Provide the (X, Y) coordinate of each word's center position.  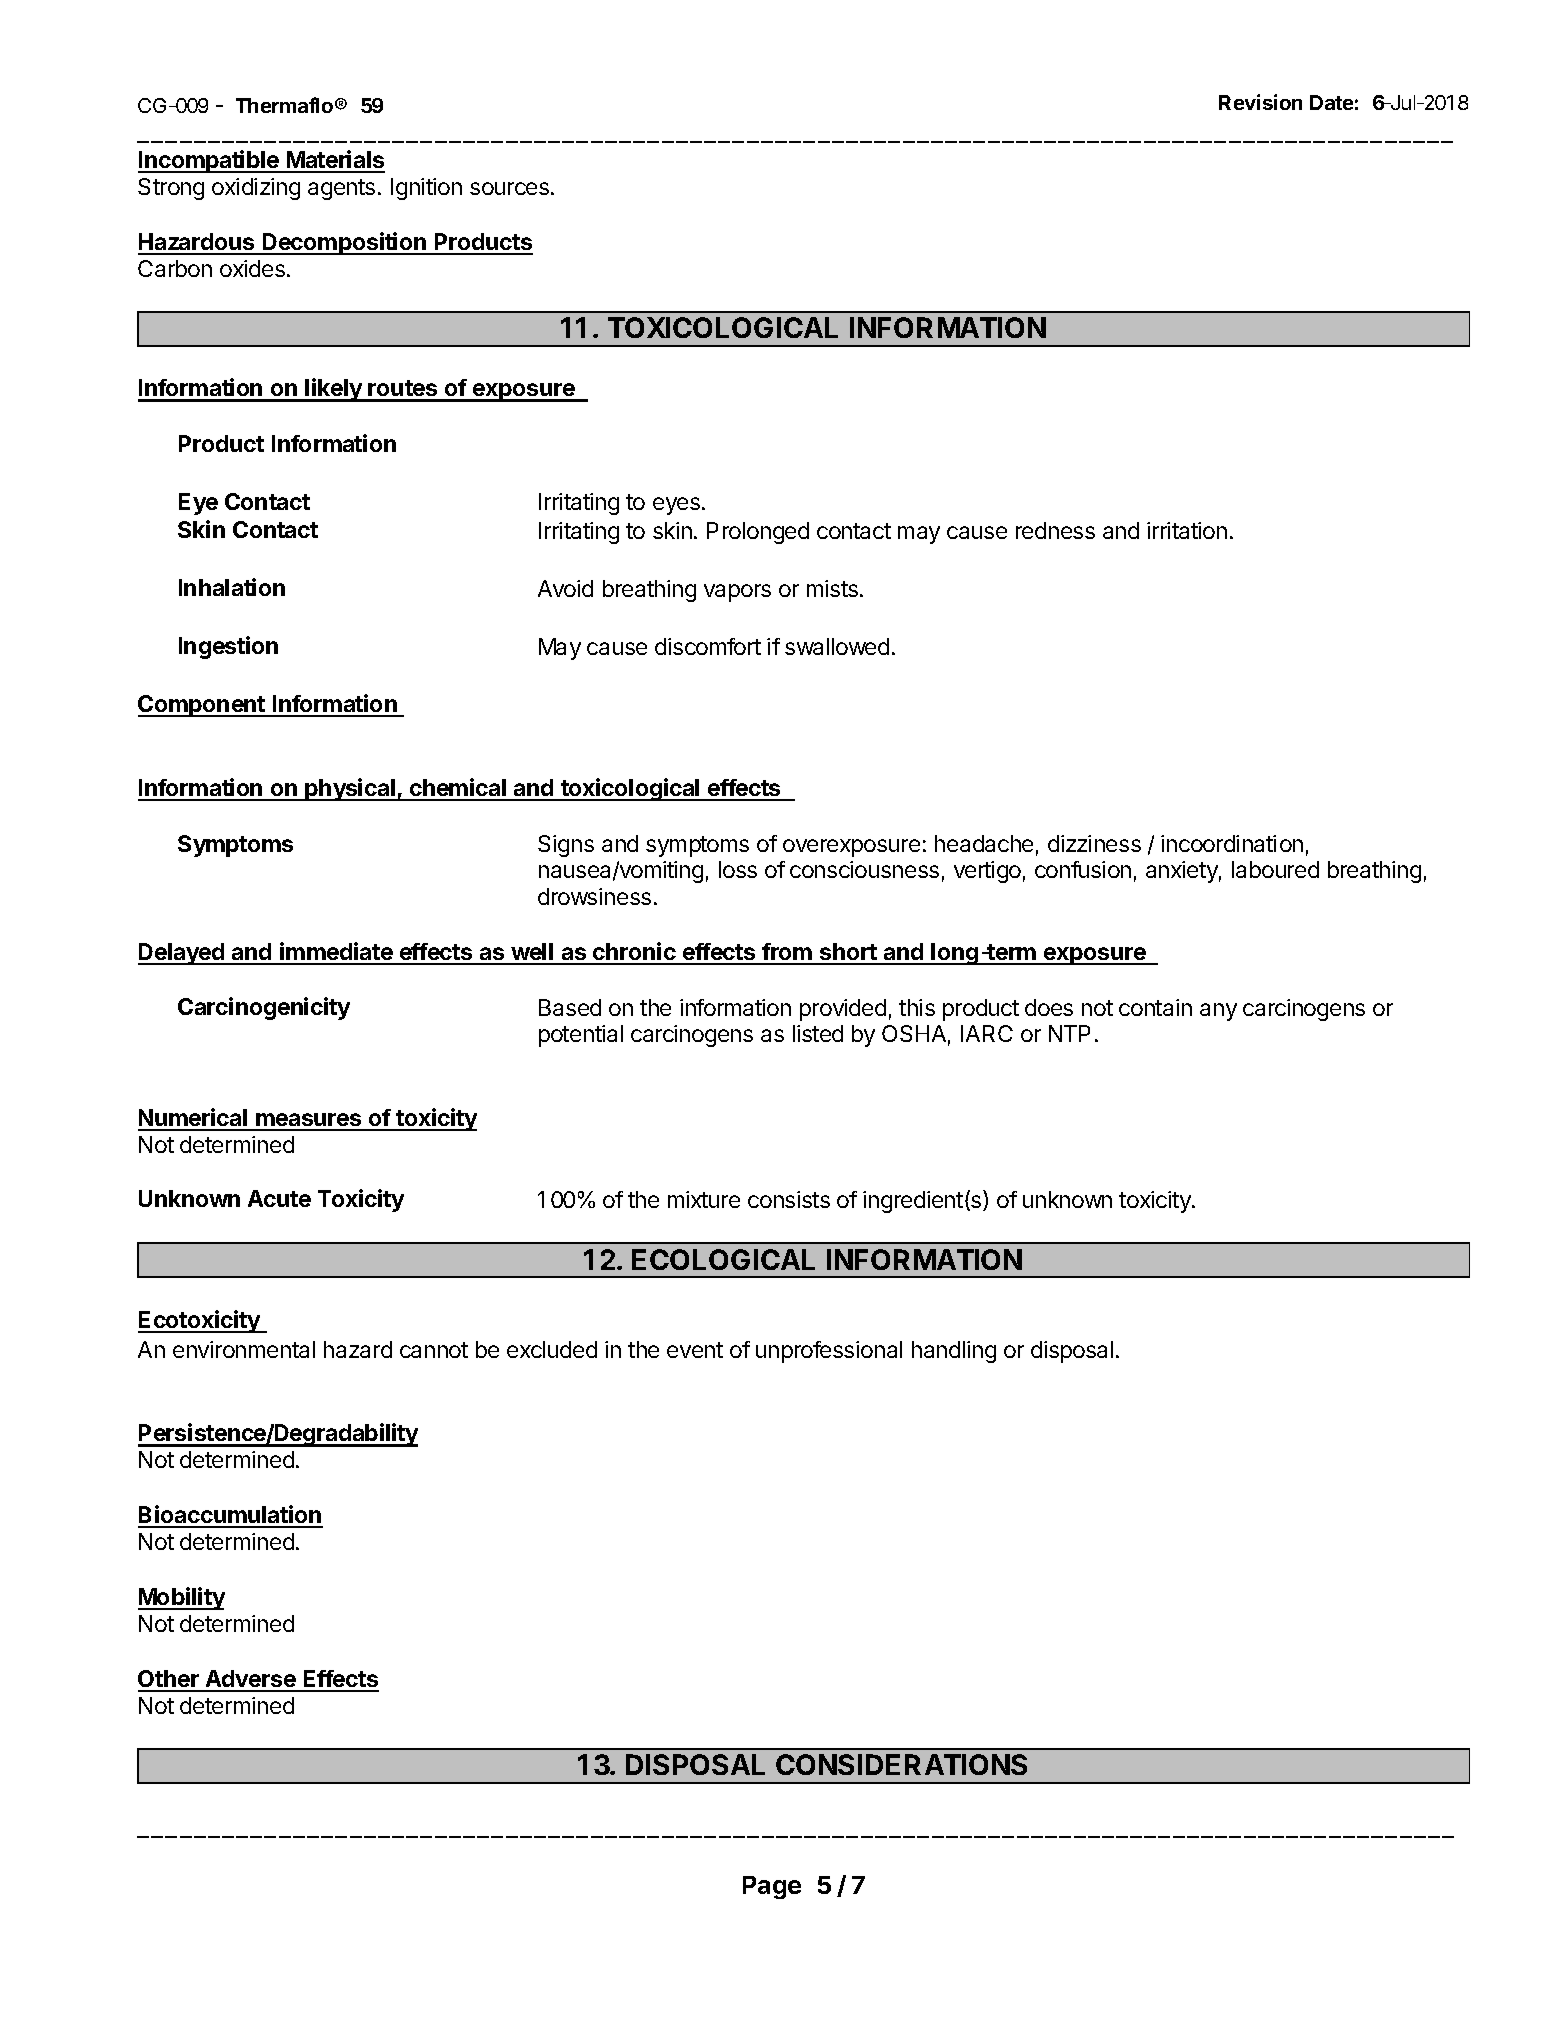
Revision (1260, 102)
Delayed (182, 954)
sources (509, 188)
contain (1155, 1007)
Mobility (181, 1598)
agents (341, 189)
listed (818, 1033)
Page (772, 1887)
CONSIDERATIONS (901, 1764)
